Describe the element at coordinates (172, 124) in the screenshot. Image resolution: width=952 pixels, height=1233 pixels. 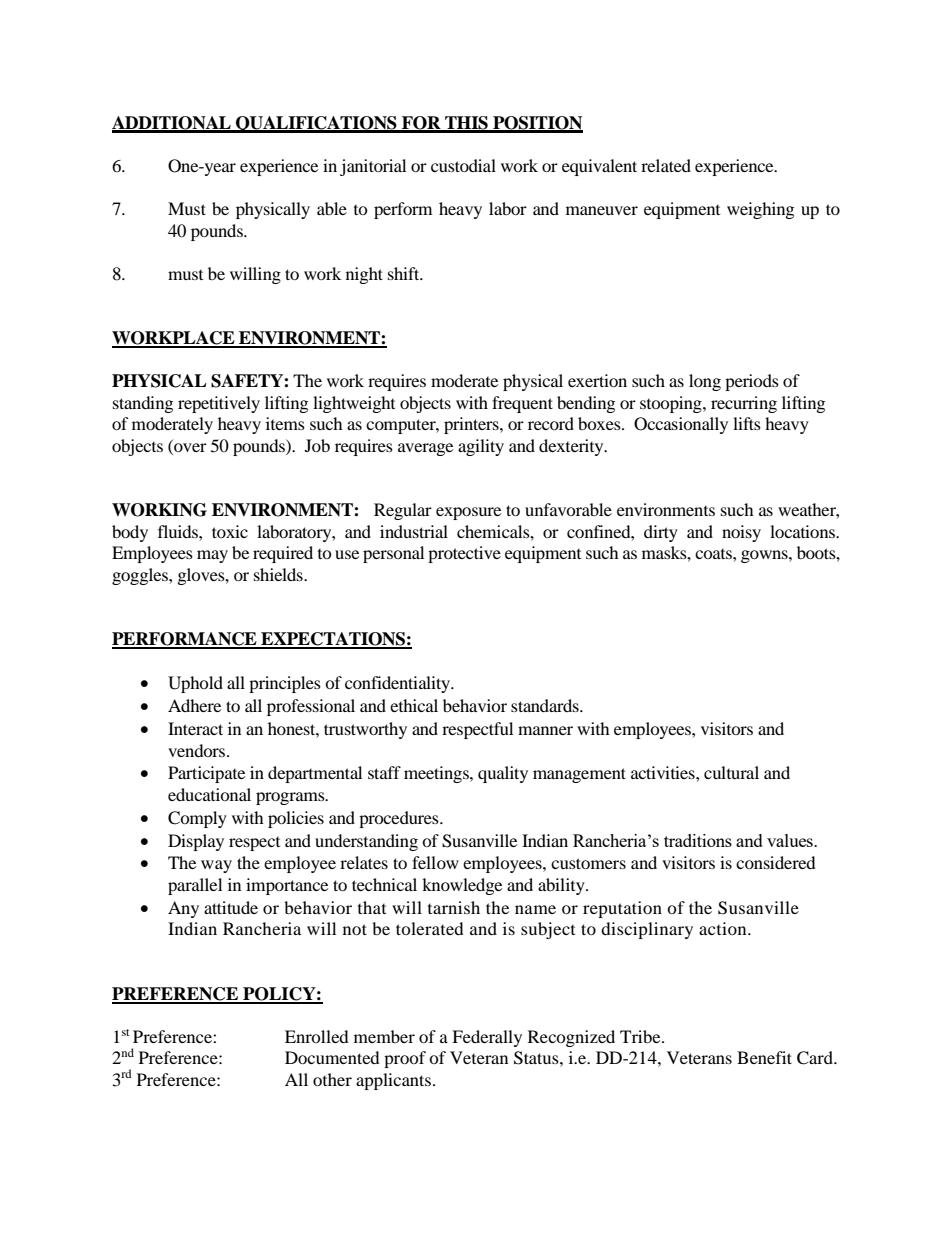
I see `ADDITIONAL` at that location.
